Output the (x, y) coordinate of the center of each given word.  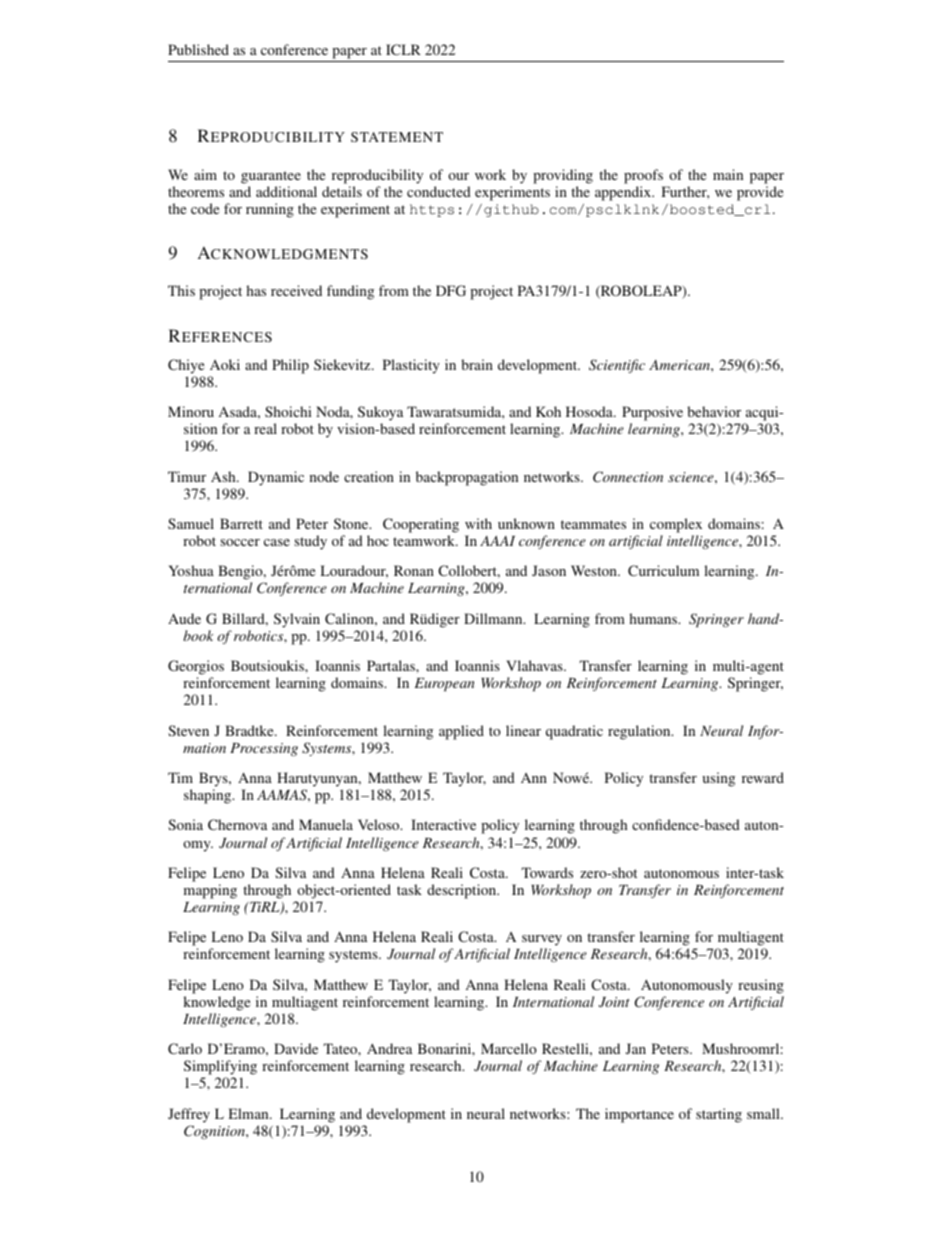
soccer (240, 542)
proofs (643, 176)
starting (719, 1115)
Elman (250, 1113)
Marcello (509, 1048)
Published (198, 49)
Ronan (414, 570)
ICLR (403, 49)
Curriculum (663, 570)
